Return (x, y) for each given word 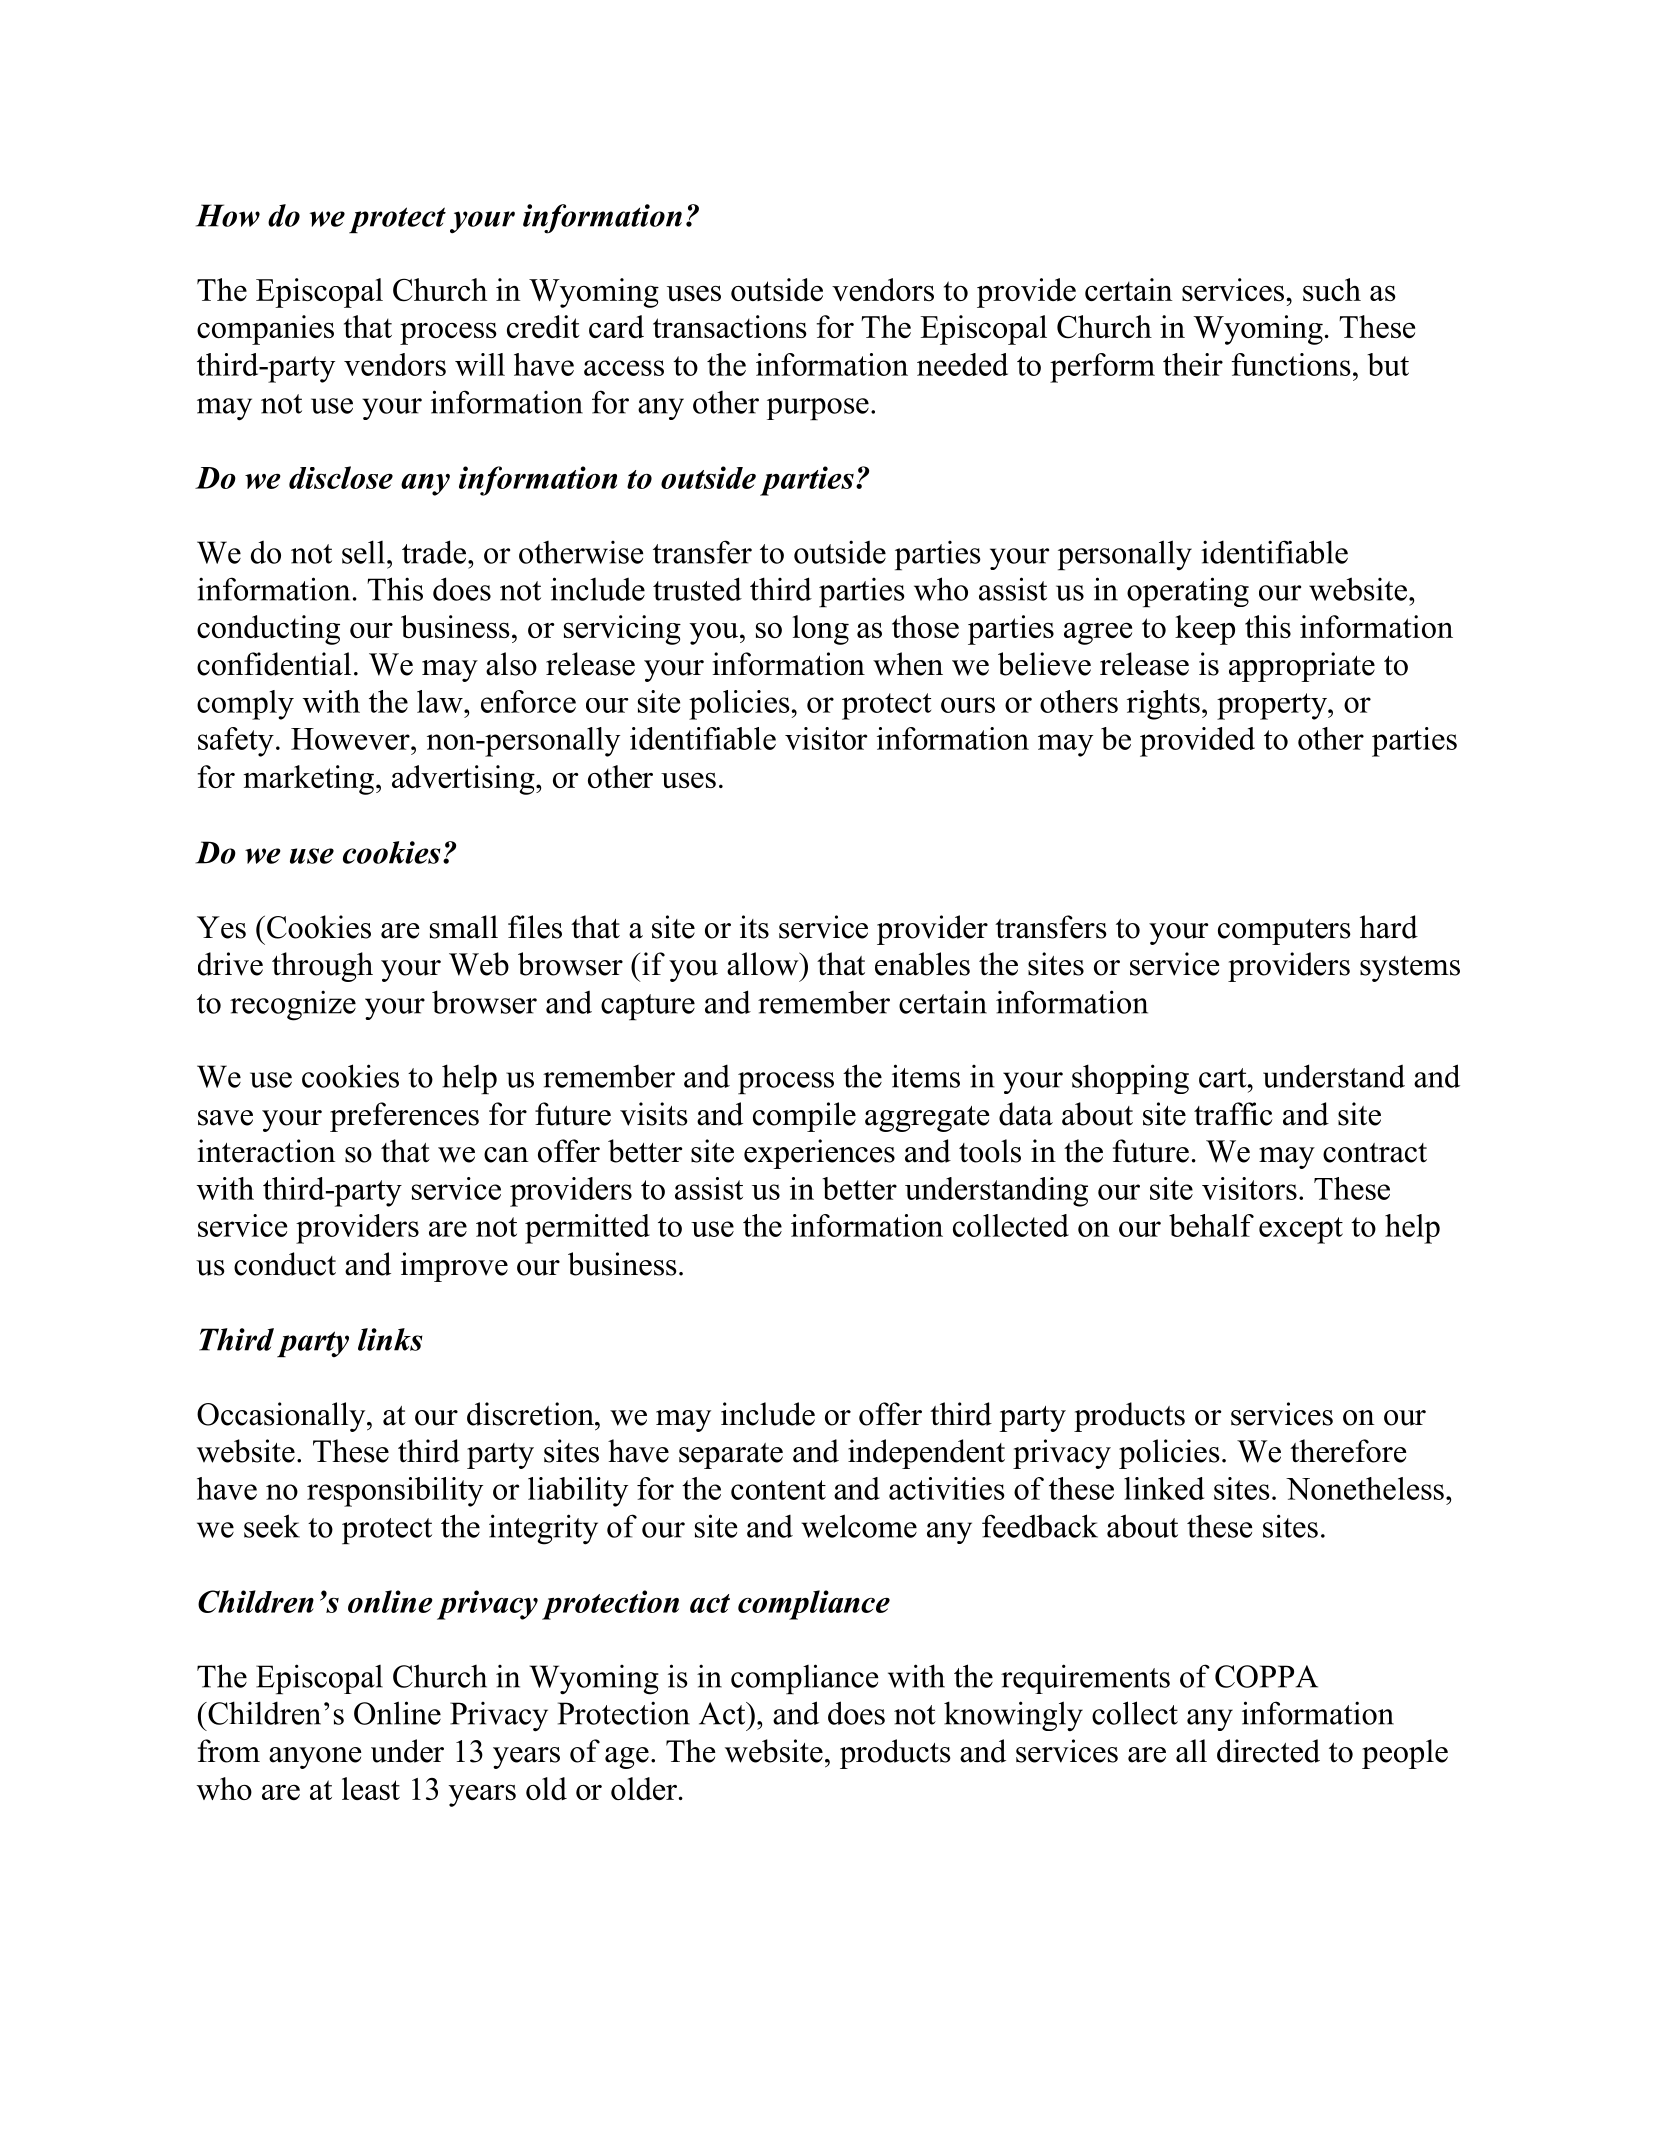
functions (1291, 364)
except (1301, 1230)
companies (265, 330)
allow (764, 964)
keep (1205, 630)
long (820, 630)
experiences (819, 1154)
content (778, 1490)
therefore (1348, 1451)
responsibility (395, 1492)
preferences (404, 1117)
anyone (315, 1758)
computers (1284, 932)
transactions (730, 326)
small (464, 927)
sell (363, 552)
